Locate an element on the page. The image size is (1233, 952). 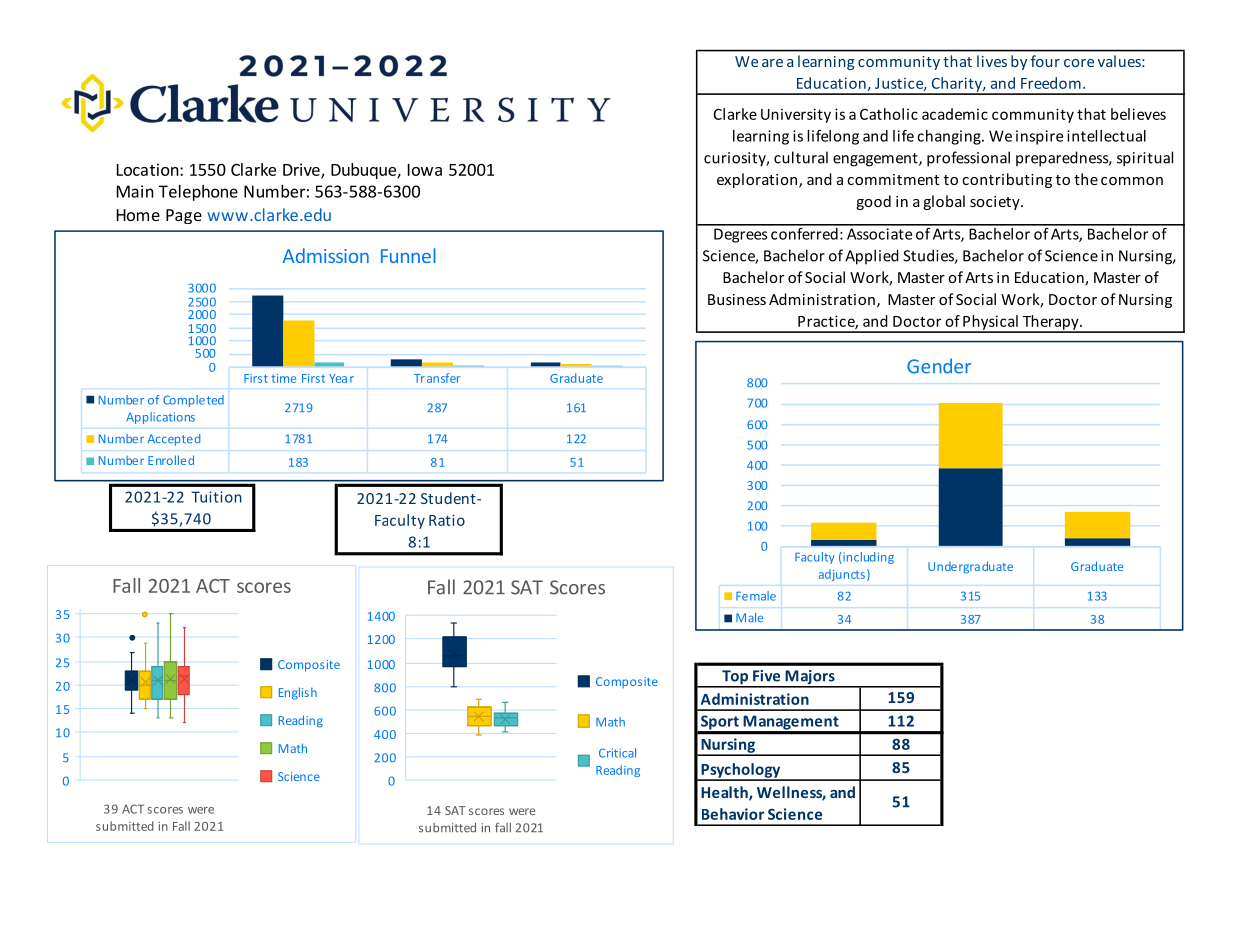
University is located at coordinates (796, 115).
